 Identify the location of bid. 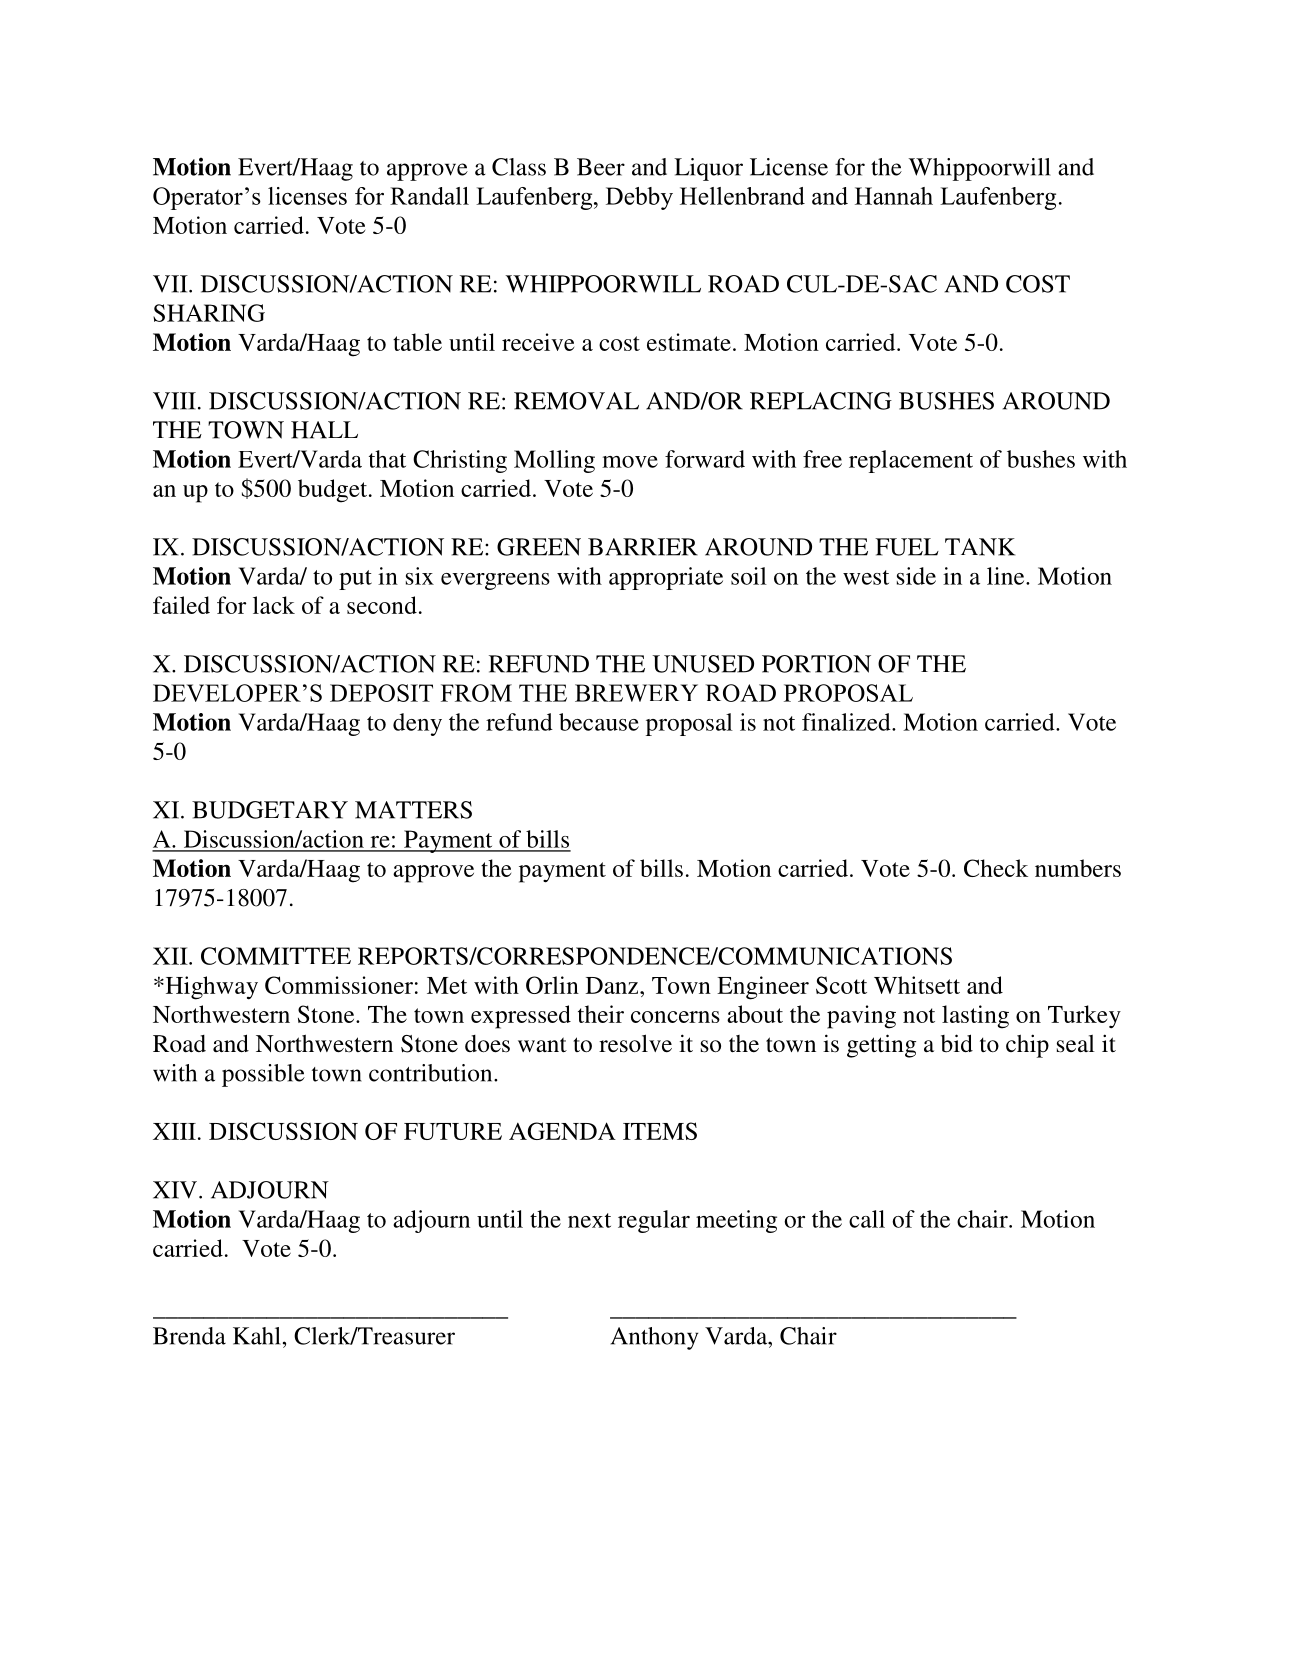
(957, 1043).
